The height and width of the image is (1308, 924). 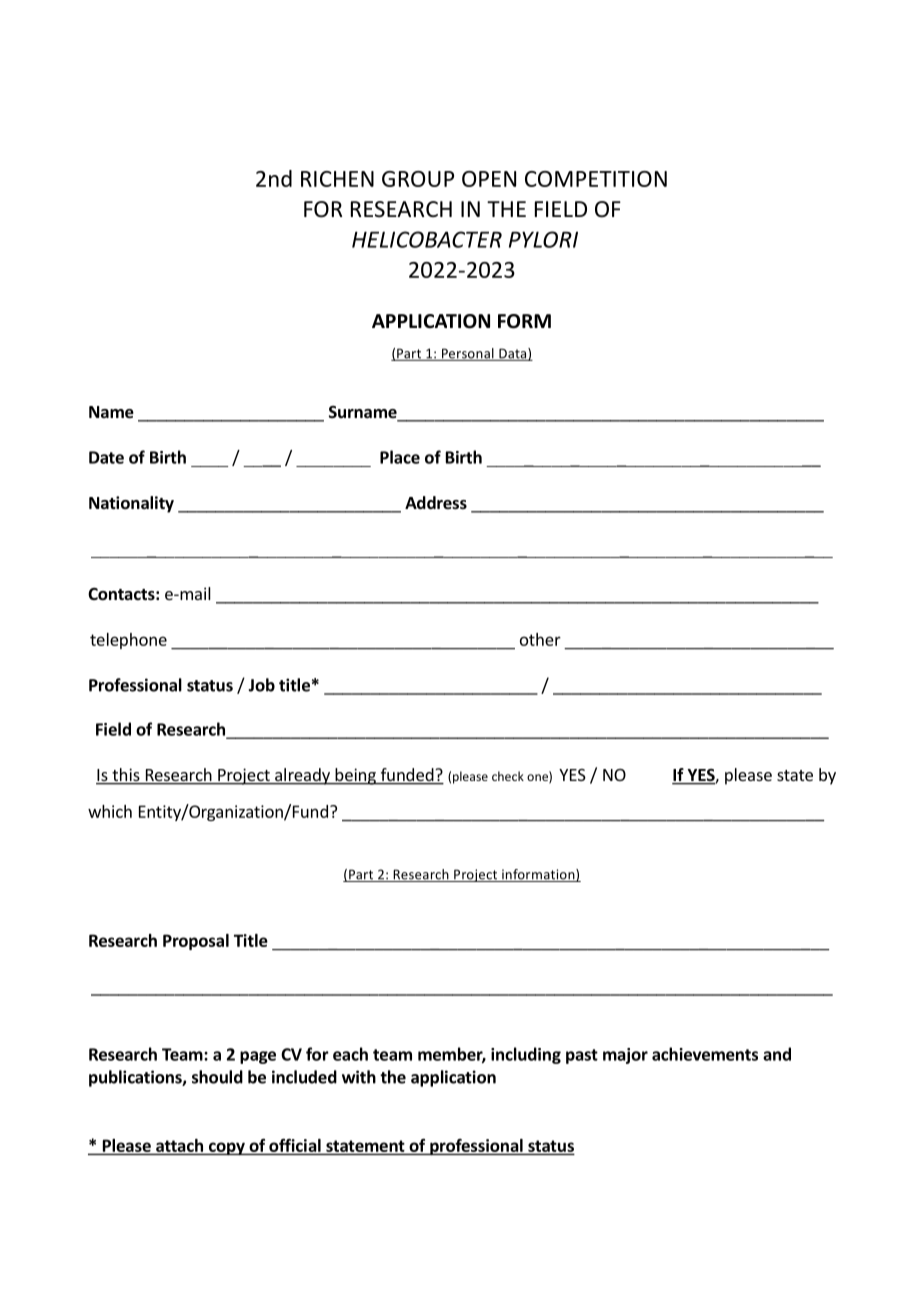 What do you see at coordinates (467, 354) in the image?
I see `Personal` at bounding box center [467, 354].
